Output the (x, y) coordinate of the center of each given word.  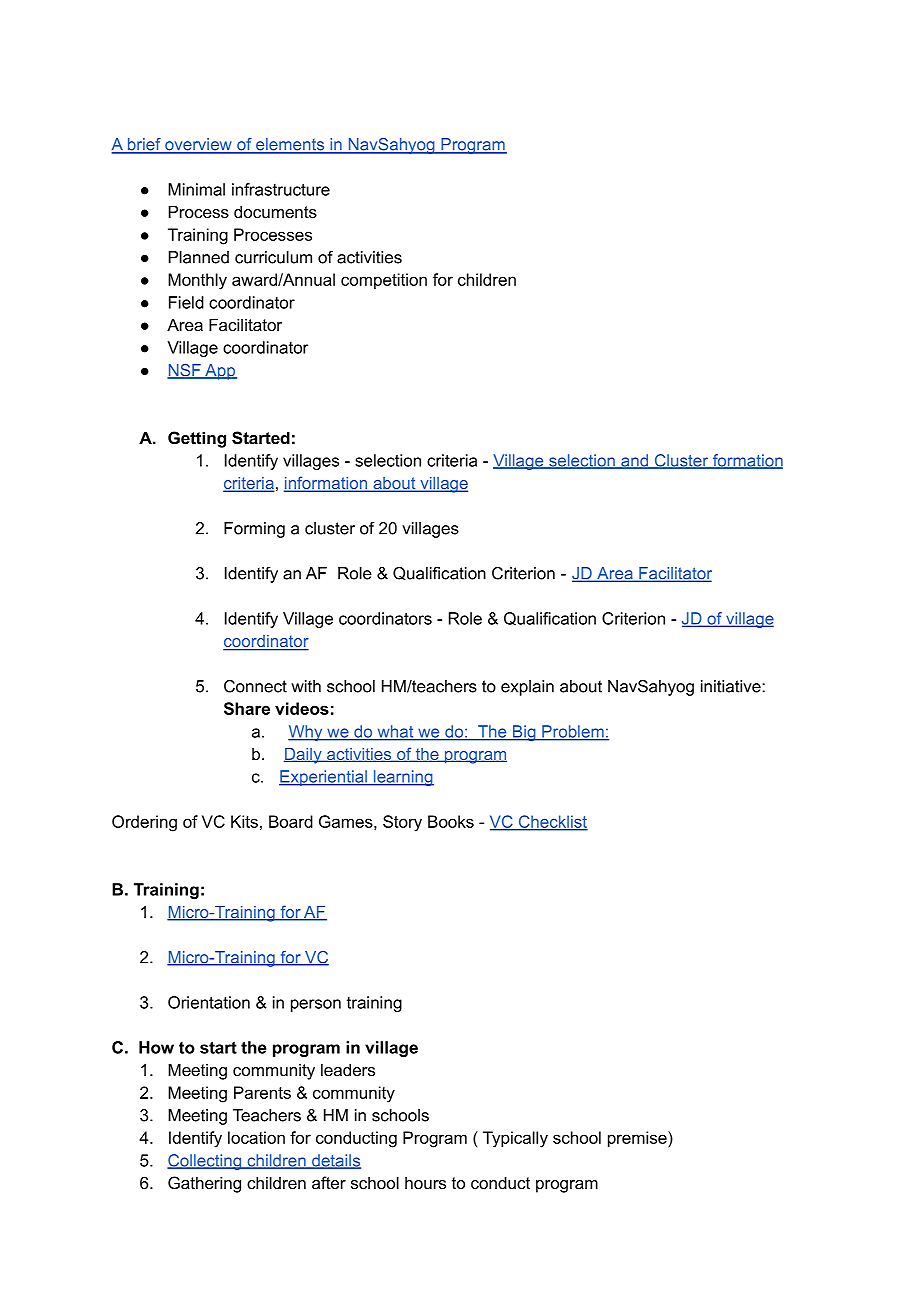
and (634, 461)
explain (527, 688)
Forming (254, 530)
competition (384, 281)
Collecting (205, 1162)
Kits (244, 821)
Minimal (196, 189)
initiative (732, 686)
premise (638, 1139)
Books (451, 821)
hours (425, 1182)
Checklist (552, 822)
